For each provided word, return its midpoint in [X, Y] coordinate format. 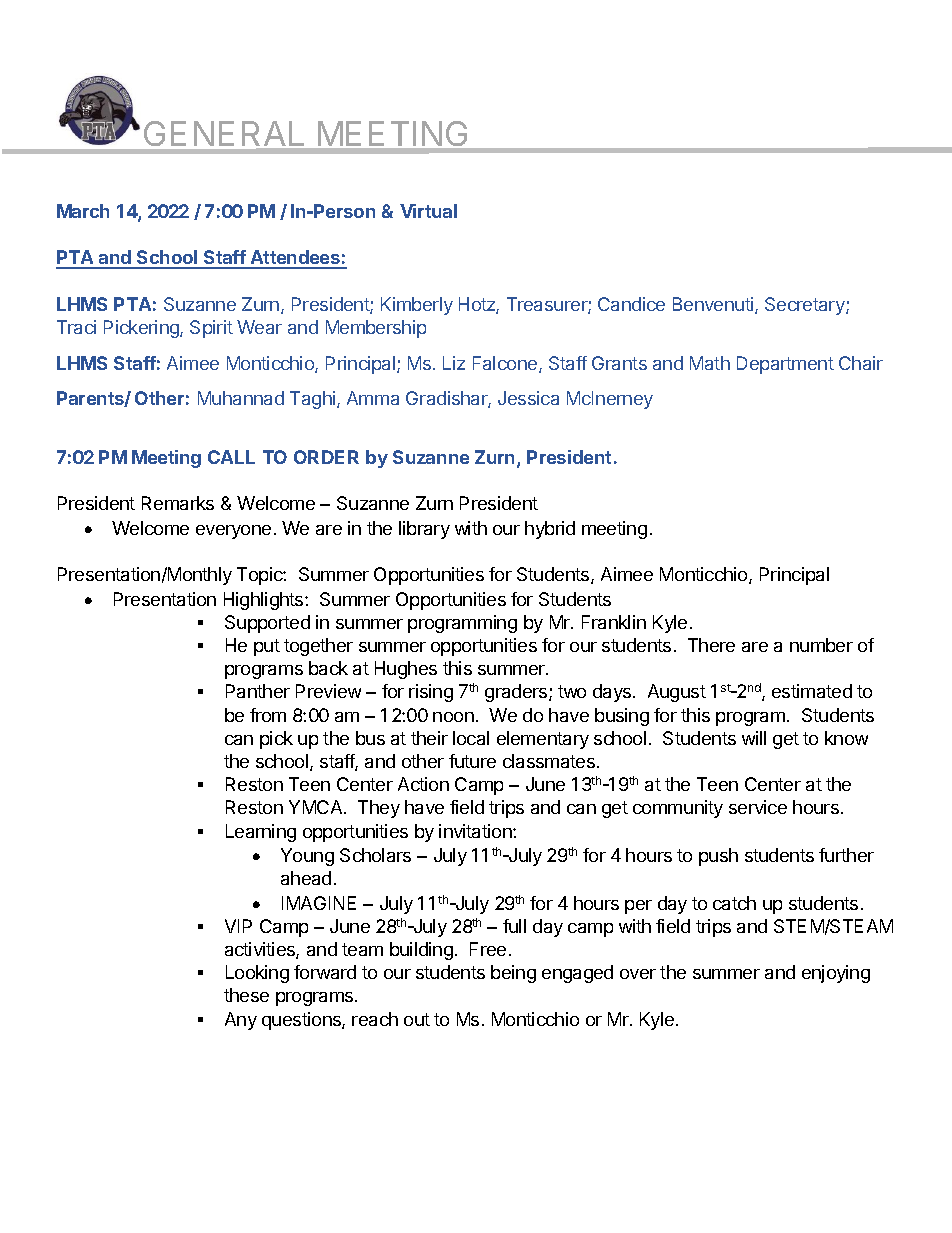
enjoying [836, 974]
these [246, 995]
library [424, 530]
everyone [233, 532]
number [821, 645]
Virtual [428, 211]
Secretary [806, 306]
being [513, 974]
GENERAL [224, 133]
